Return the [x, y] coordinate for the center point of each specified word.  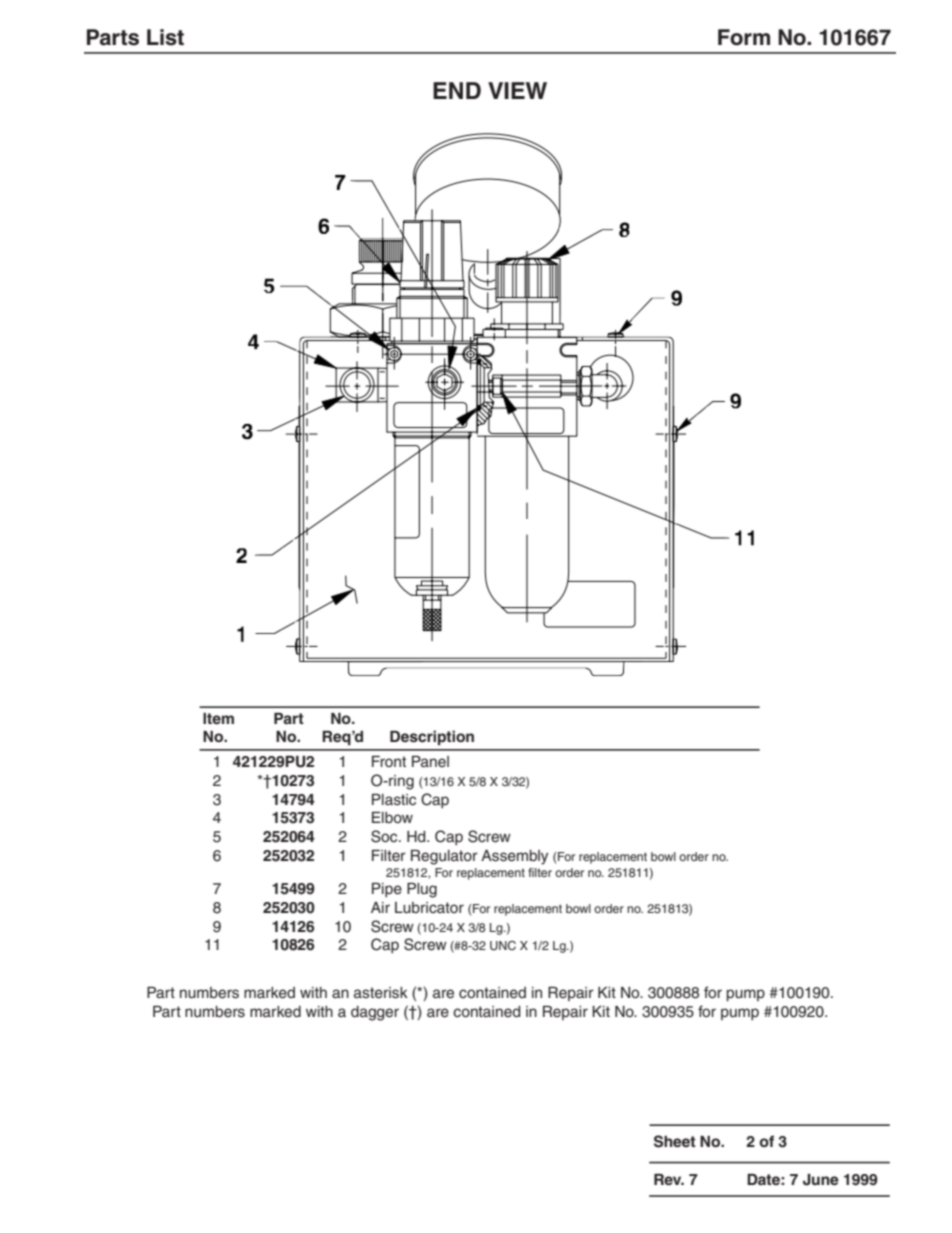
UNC [503, 946]
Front [389, 761]
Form [744, 37]
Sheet [675, 1141]
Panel [430, 762]
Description [432, 738]
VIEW [517, 90]
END [457, 90]
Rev [669, 1179]
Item [218, 718]
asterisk [381, 993]
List [165, 37]
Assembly [514, 857]
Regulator [444, 857]
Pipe [387, 890]
